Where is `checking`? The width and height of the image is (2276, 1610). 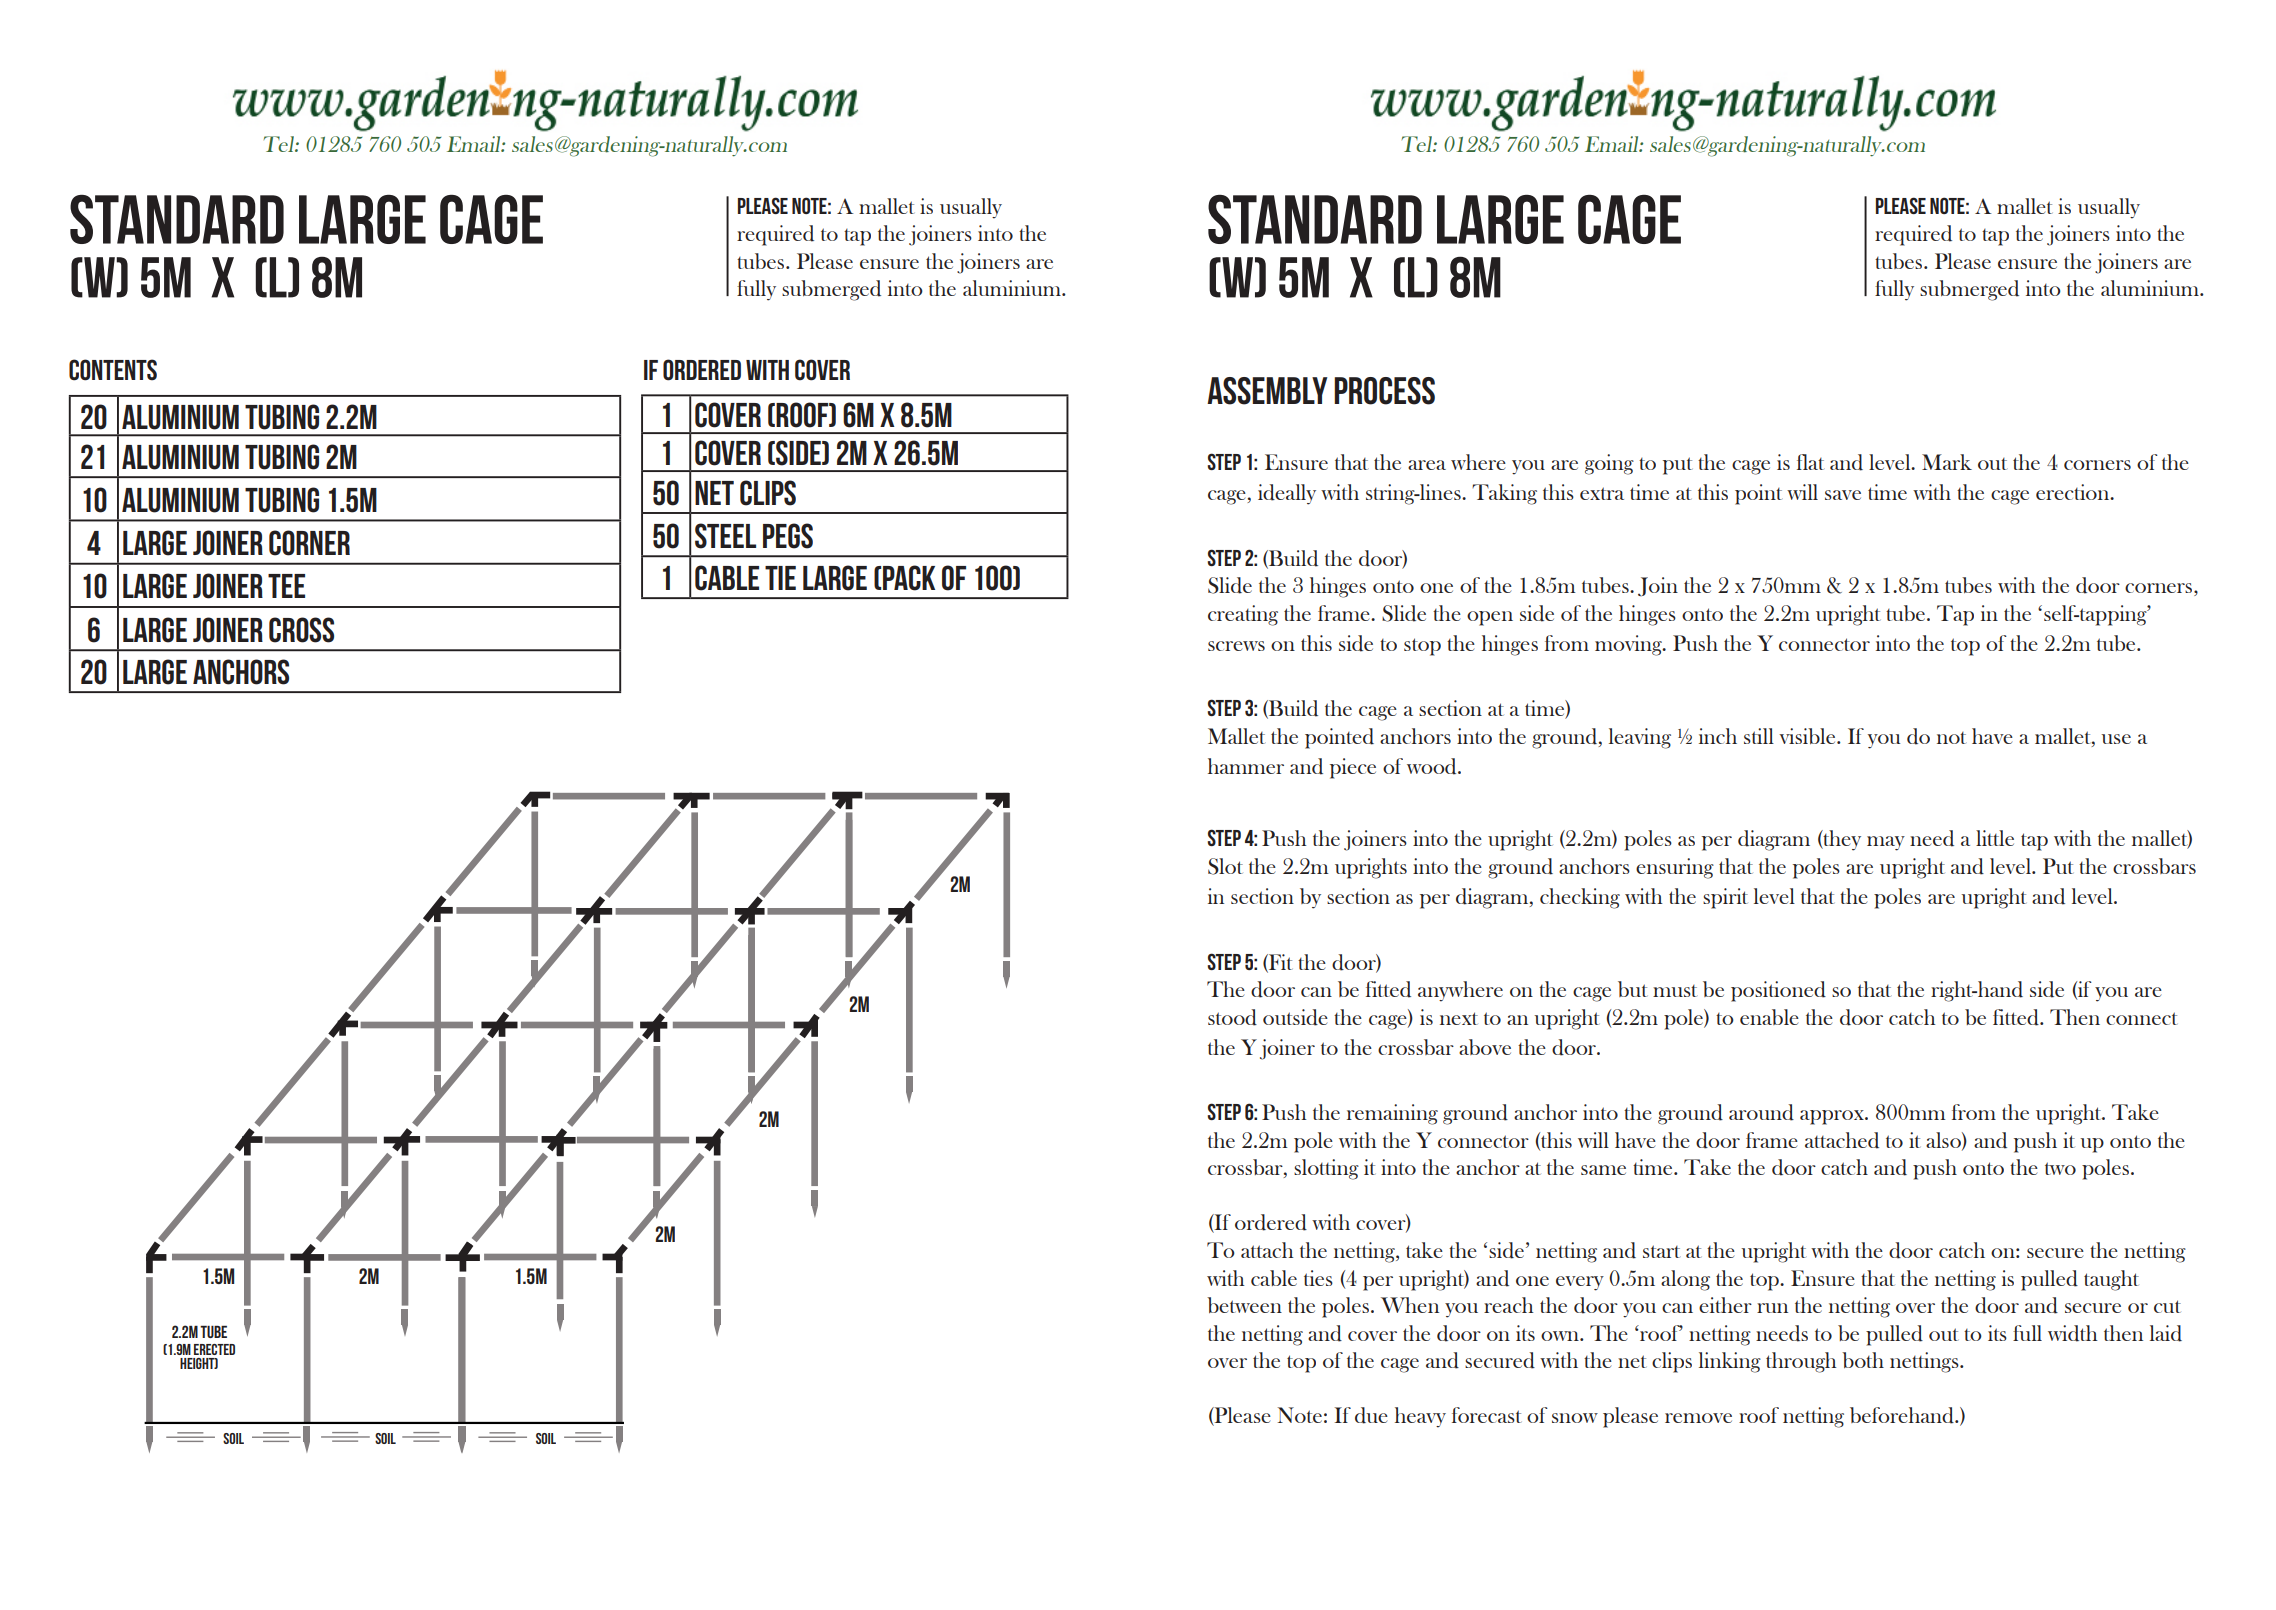 checking is located at coordinates (1580, 898).
